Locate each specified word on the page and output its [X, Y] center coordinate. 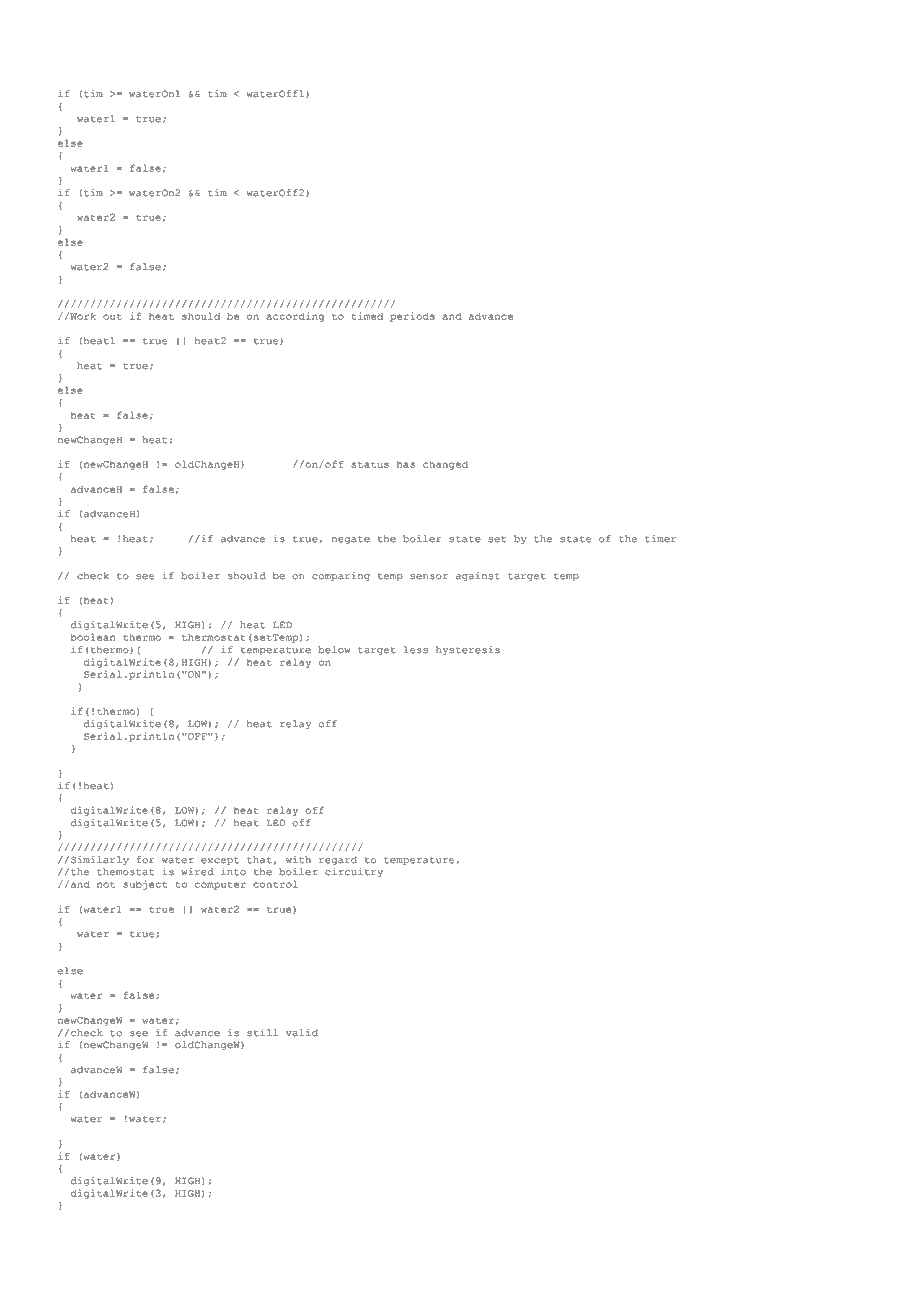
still [262, 1033]
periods [412, 317]
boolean [92, 637]
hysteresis [468, 650]
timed [367, 316]
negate [351, 540]
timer [660, 539]
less [416, 650]
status [370, 464]
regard [338, 860]
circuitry [354, 872]
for [145, 860]
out [112, 317]
